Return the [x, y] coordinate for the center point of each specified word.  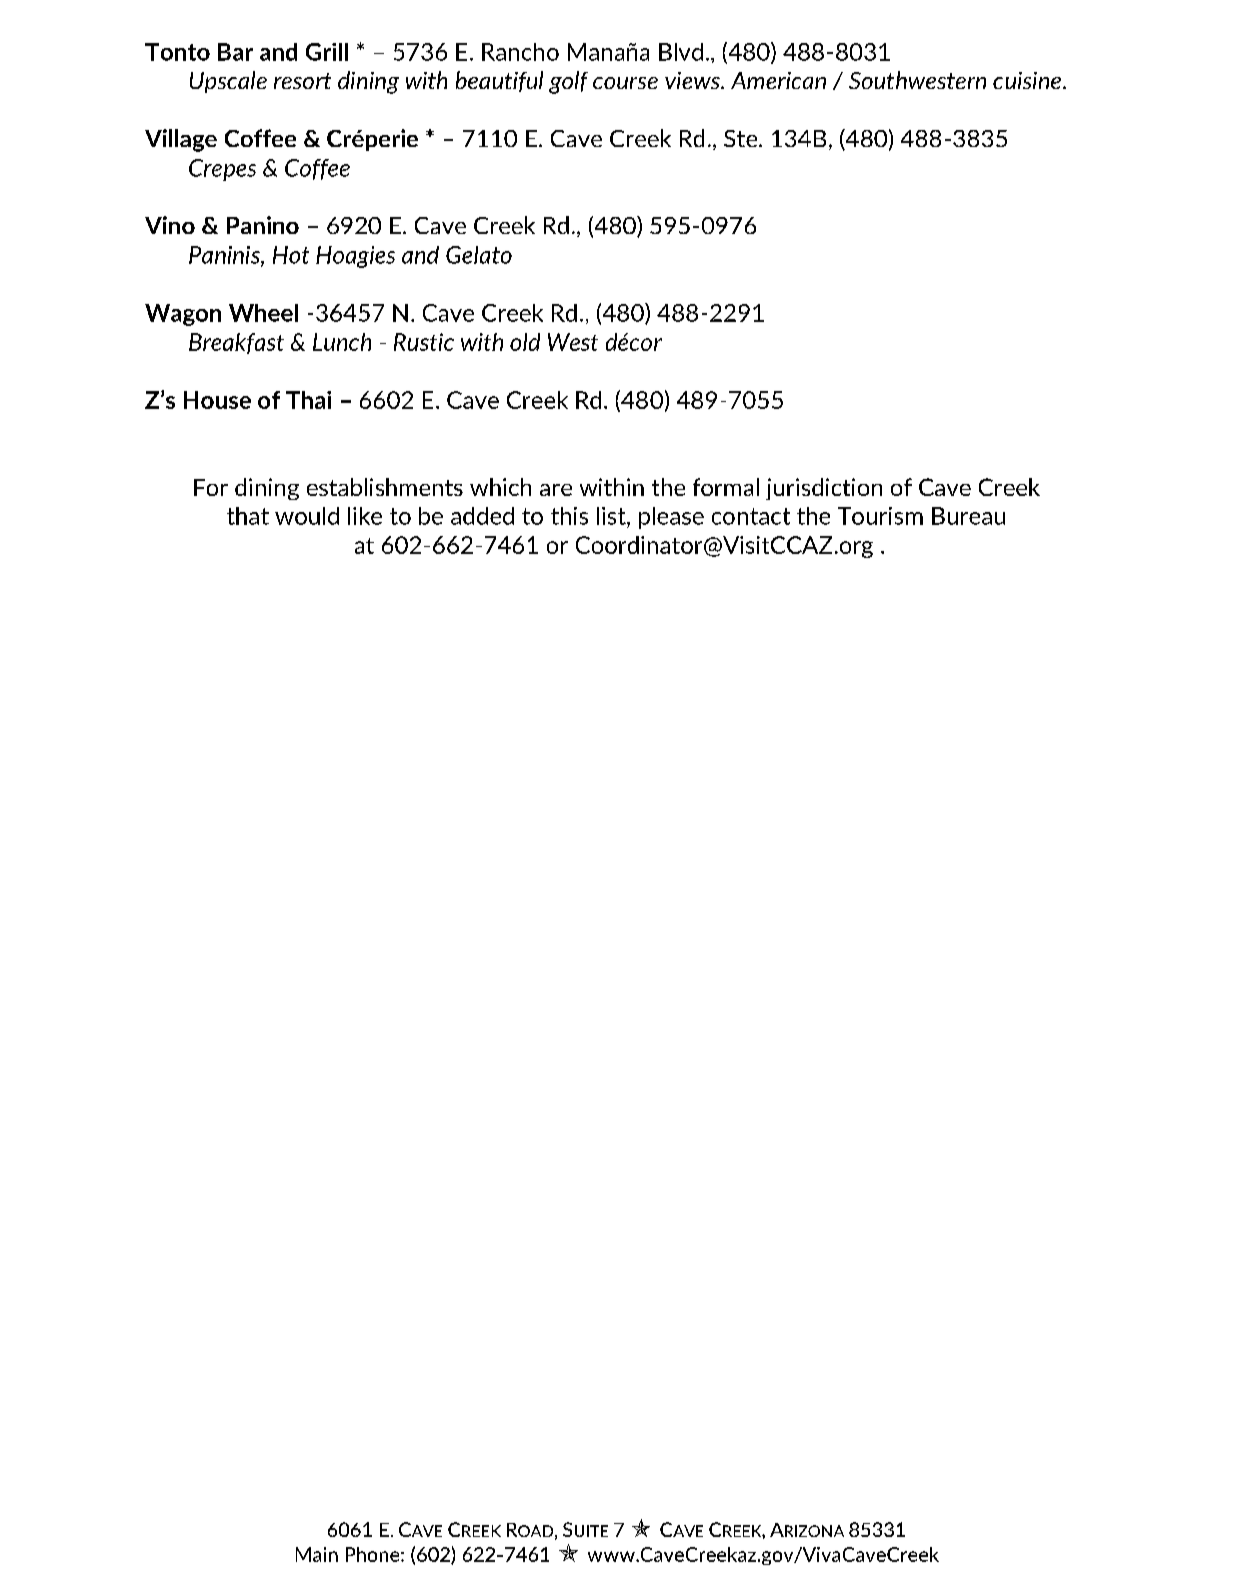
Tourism [880, 516]
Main [317, 1554]
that [248, 516]
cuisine [1027, 80]
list [612, 516]
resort [302, 81]
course [625, 83]
